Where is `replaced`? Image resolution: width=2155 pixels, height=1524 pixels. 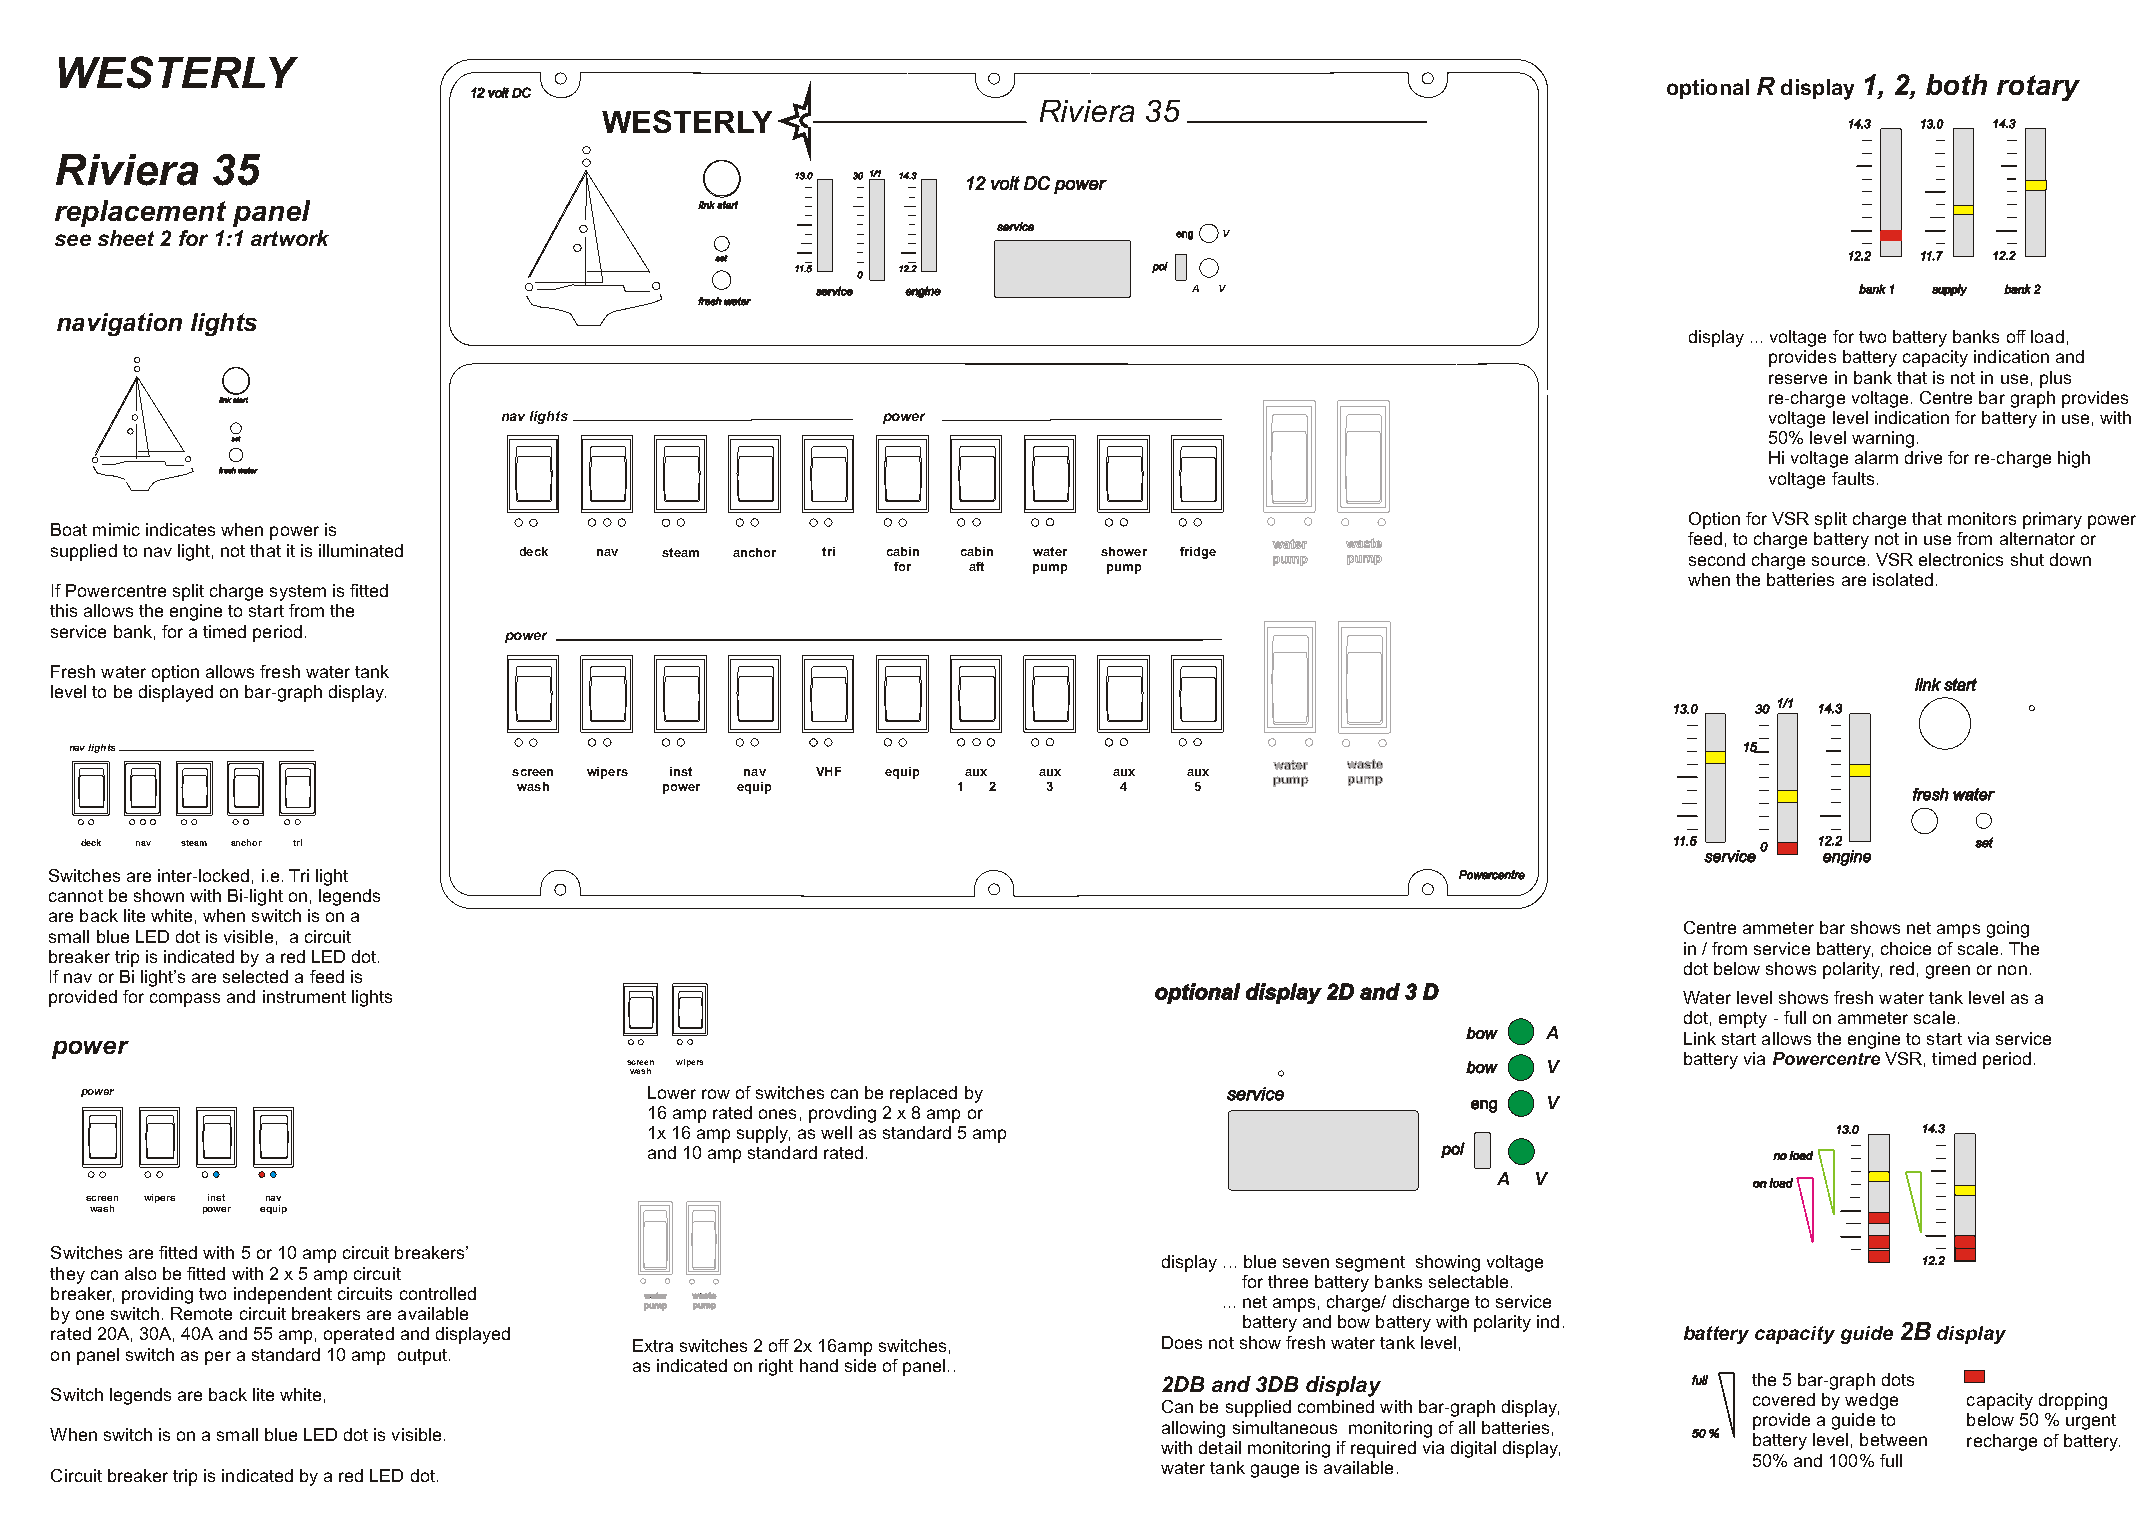
replaced is located at coordinates (923, 1094).
